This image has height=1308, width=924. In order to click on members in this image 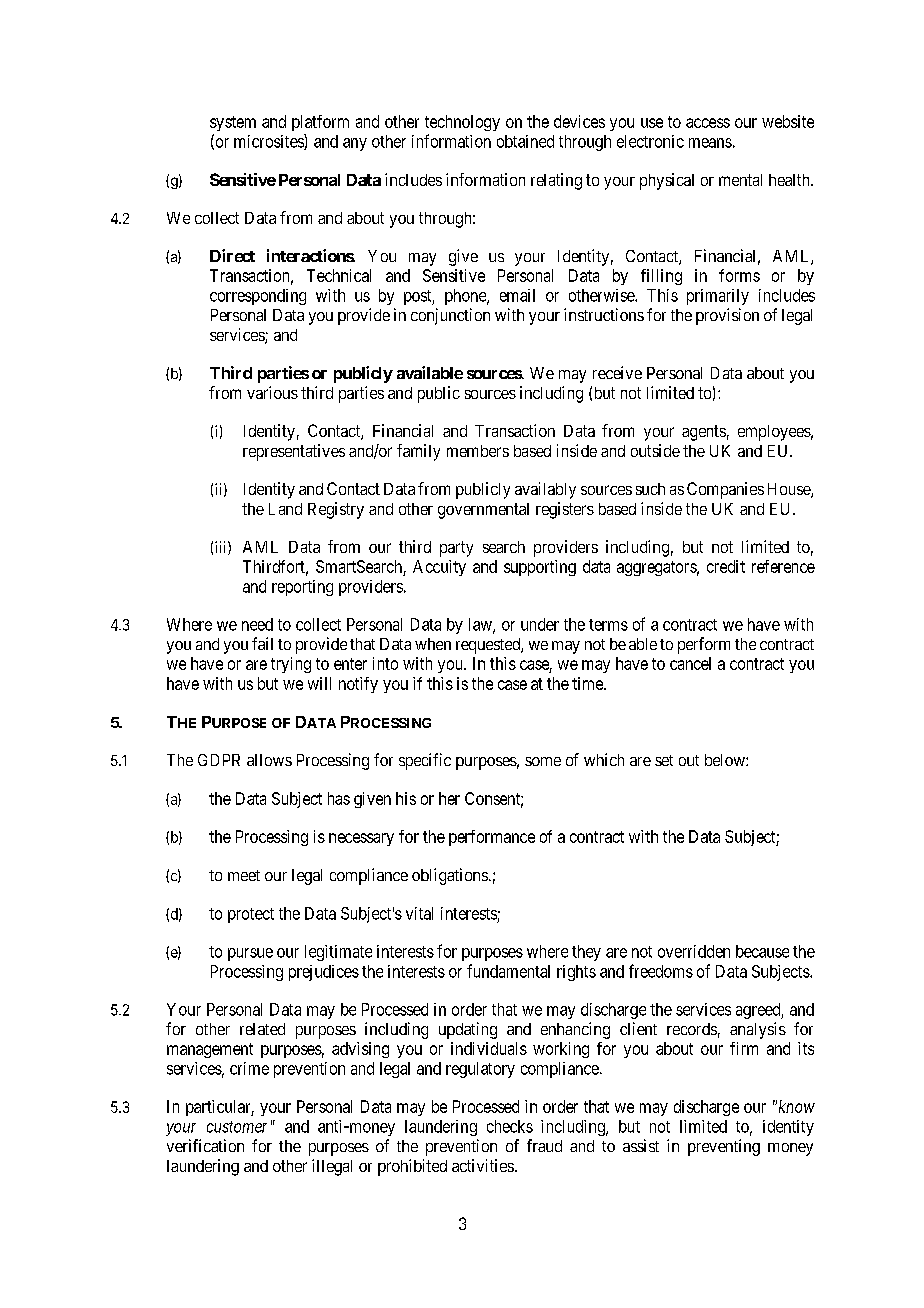, I will do `click(478, 451)`.
